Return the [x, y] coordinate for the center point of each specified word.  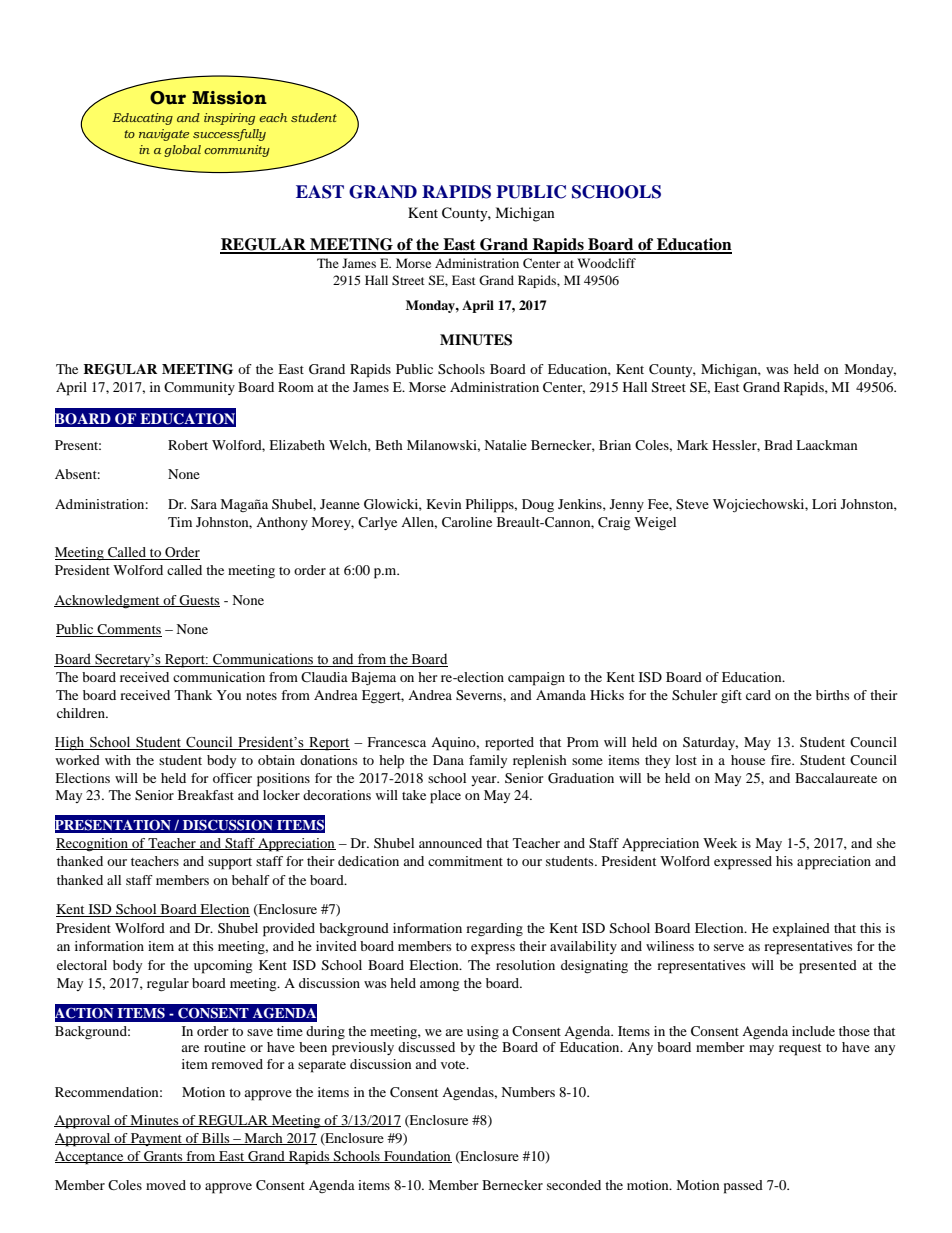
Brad [778, 445]
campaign [536, 679]
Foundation [417, 1157]
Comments [129, 630]
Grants [163, 1157]
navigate [164, 135]
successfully [229, 135]
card [758, 695]
